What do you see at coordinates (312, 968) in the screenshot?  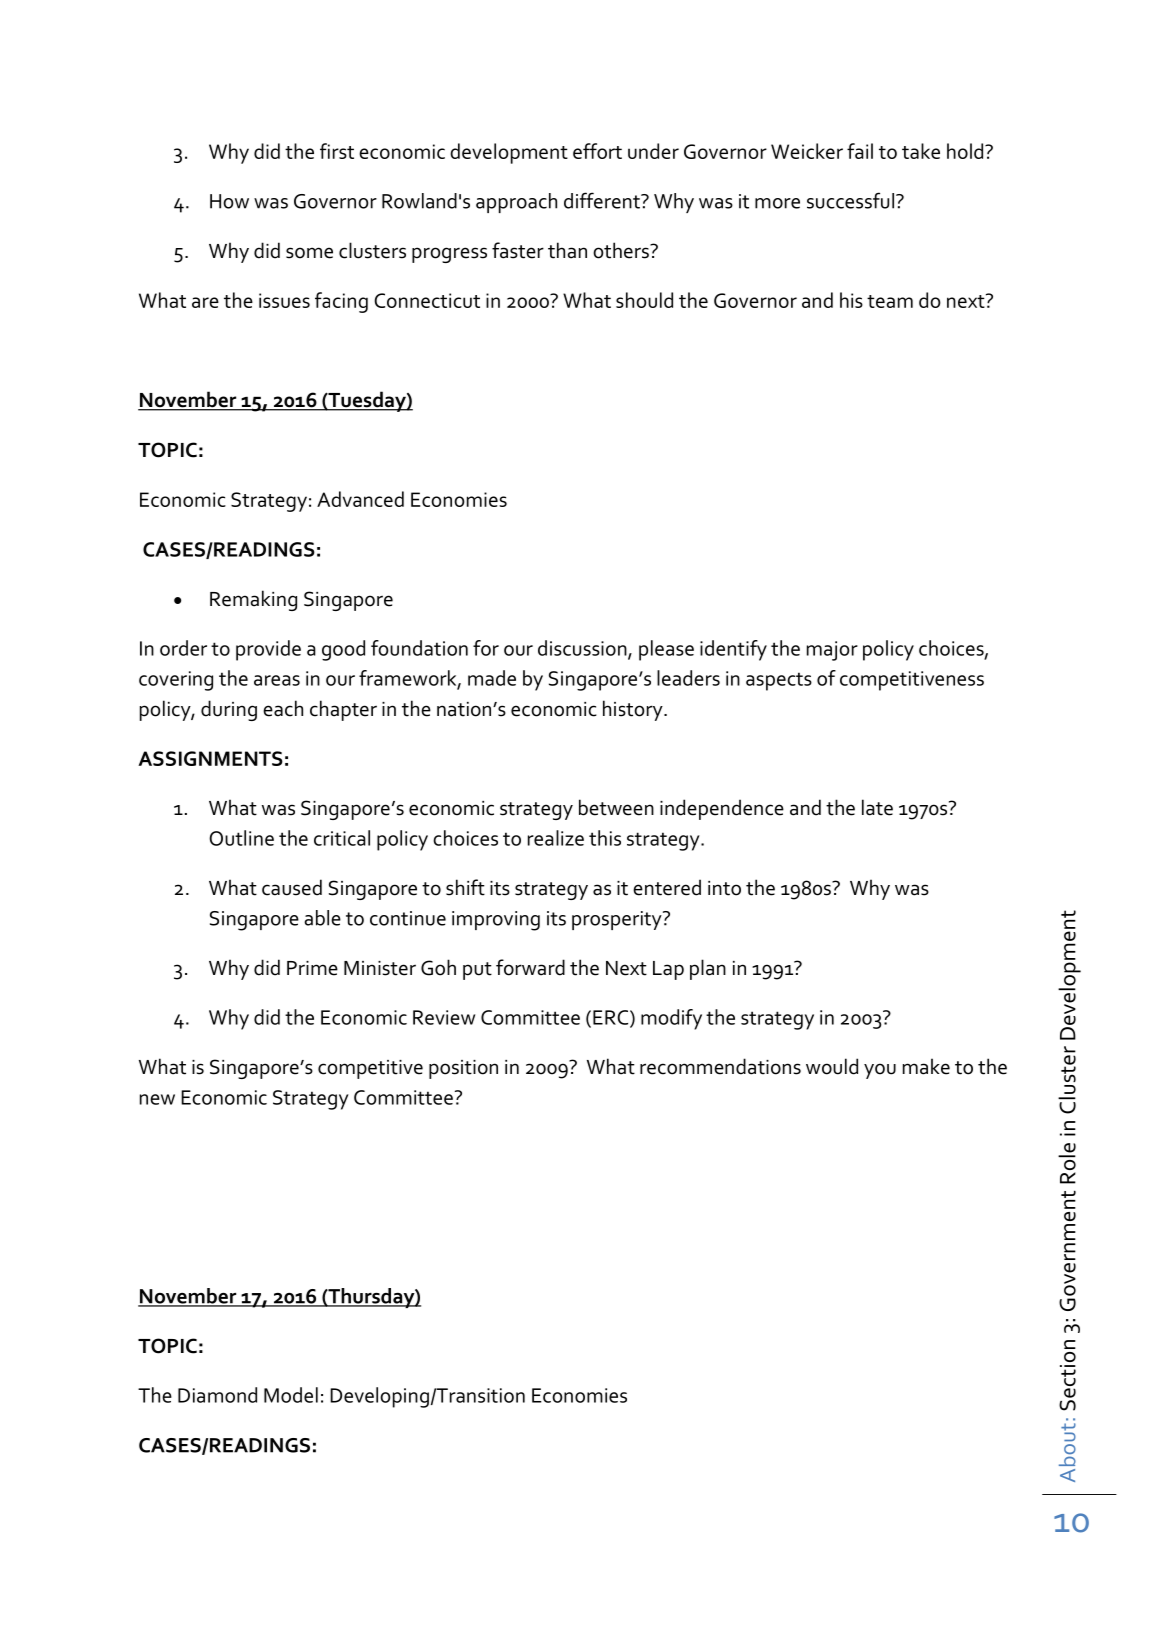 I see `Prime` at bounding box center [312, 968].
